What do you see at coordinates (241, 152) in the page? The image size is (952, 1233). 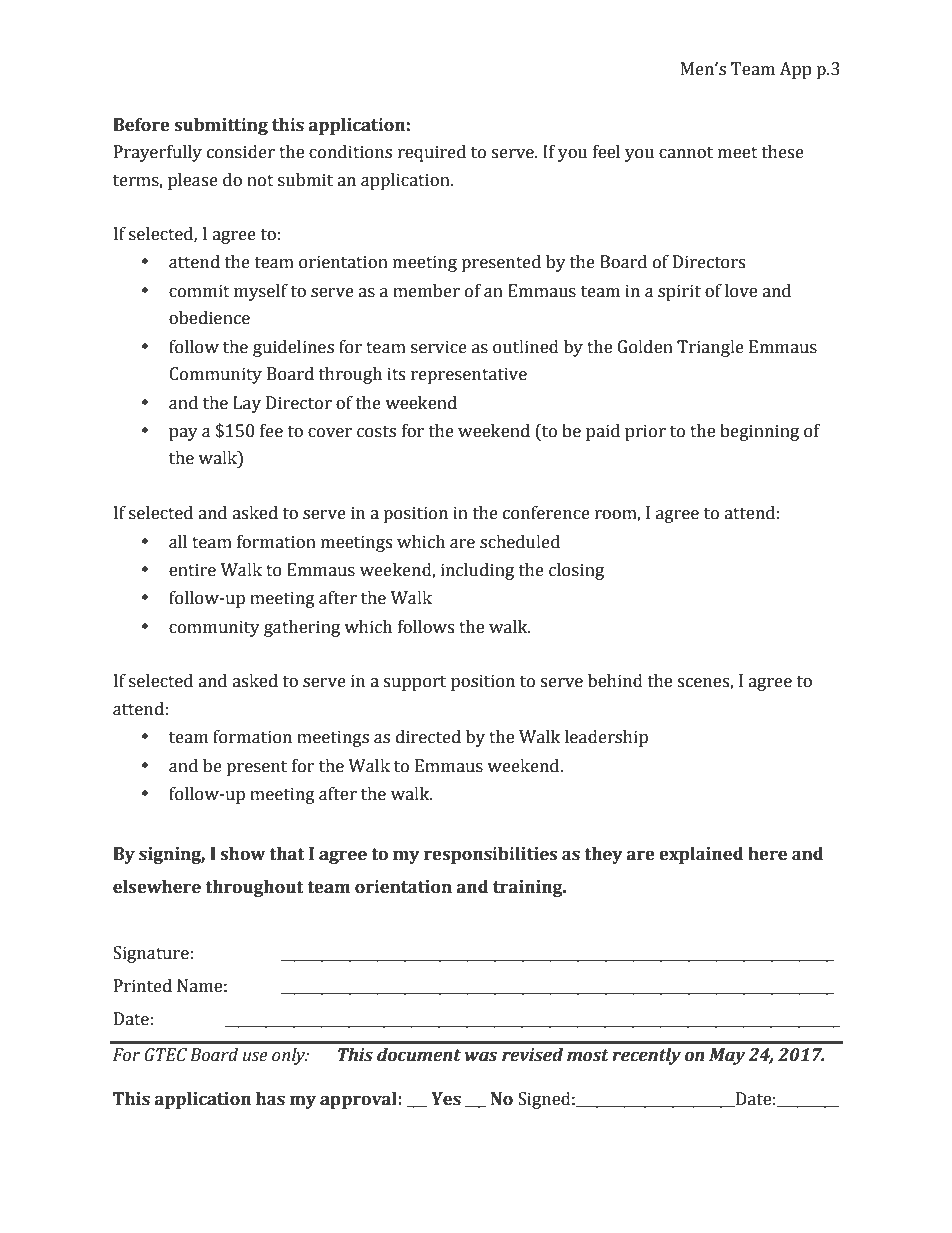 I see `consider` at bounding box center [241, 152].
